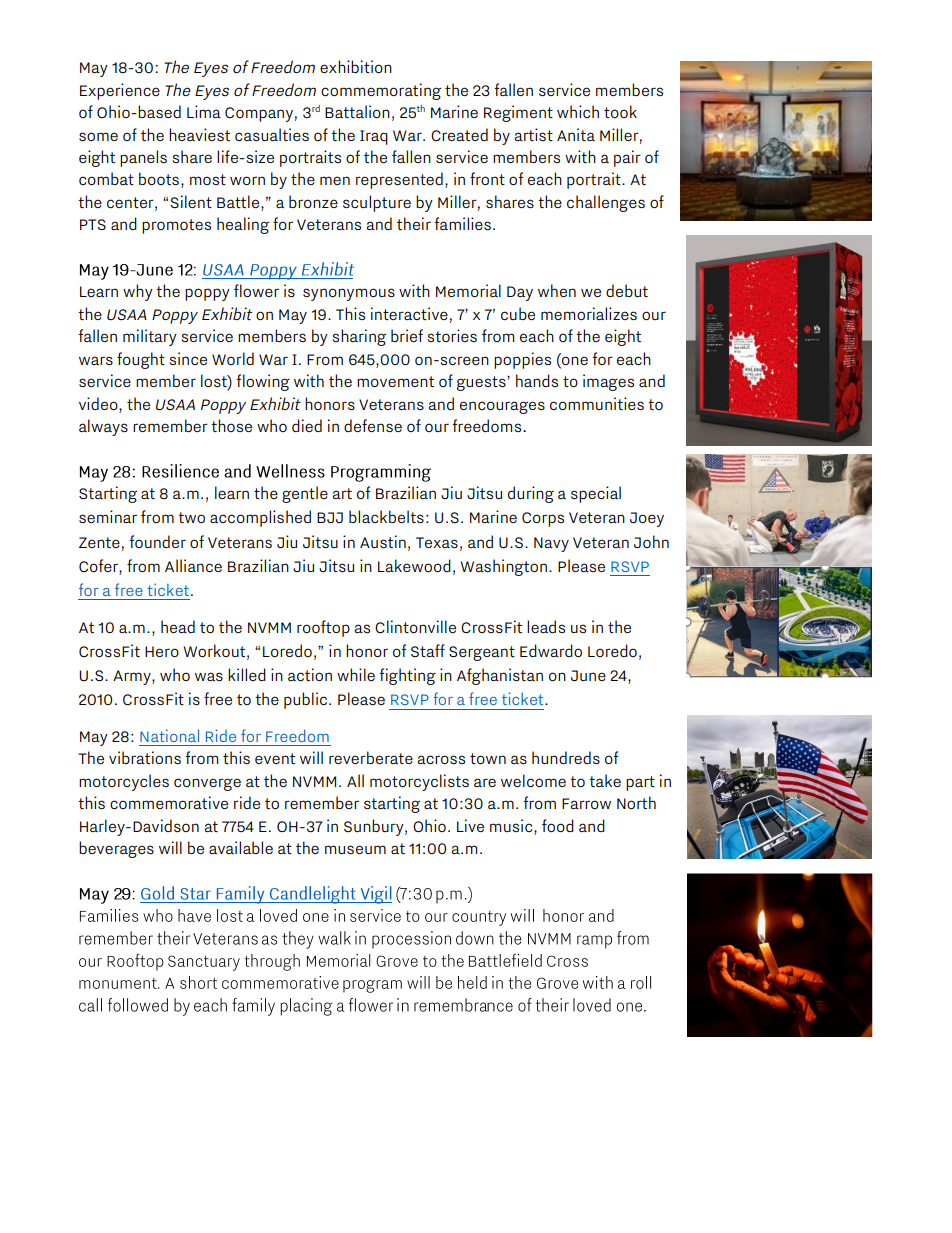 The image size is (952, 1233). What do you see at coordinates (204, 111) in the screenshot?
I see `Lima` at bounding box center [204, 111].
